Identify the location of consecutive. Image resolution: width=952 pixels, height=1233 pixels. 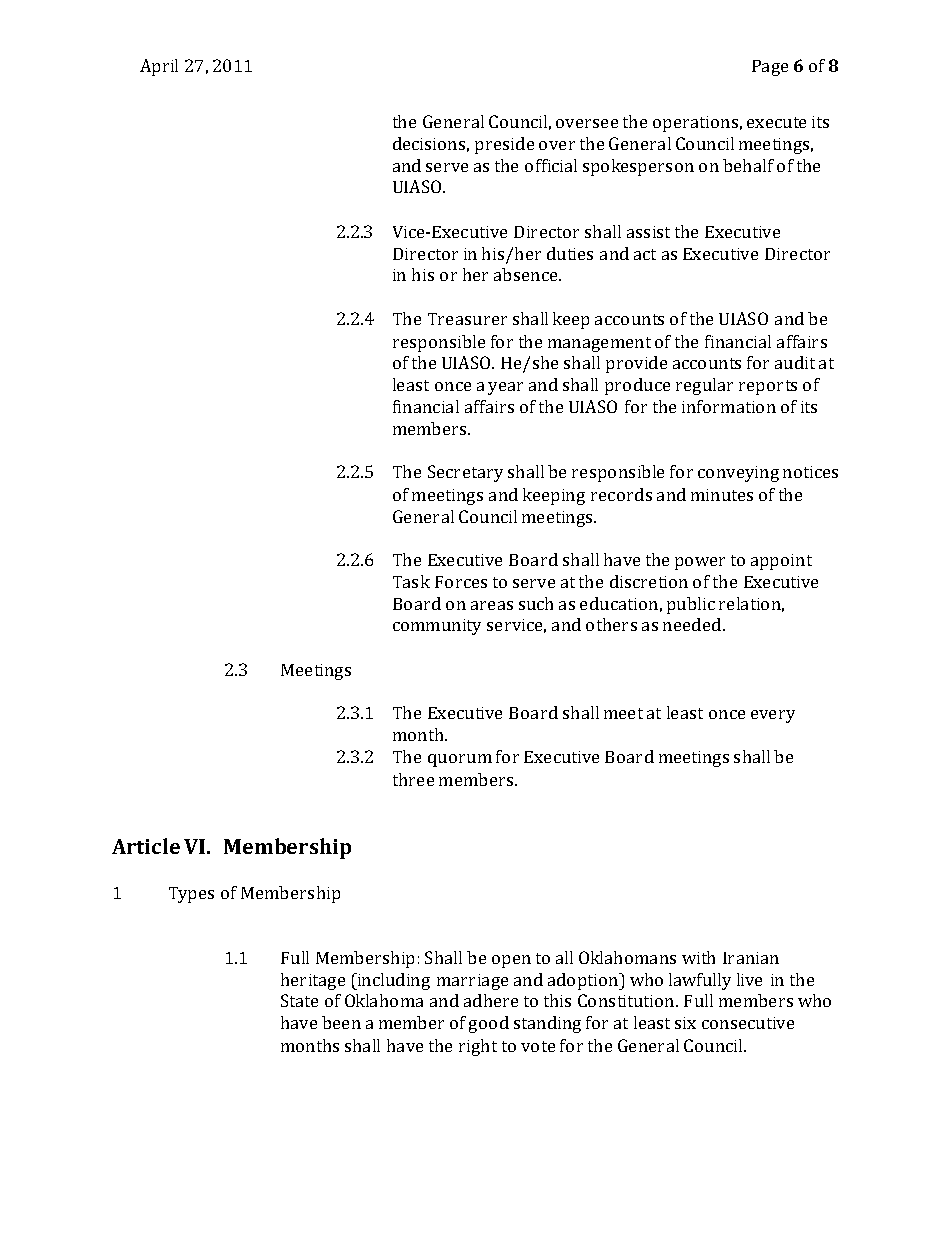
(748, 1023).
